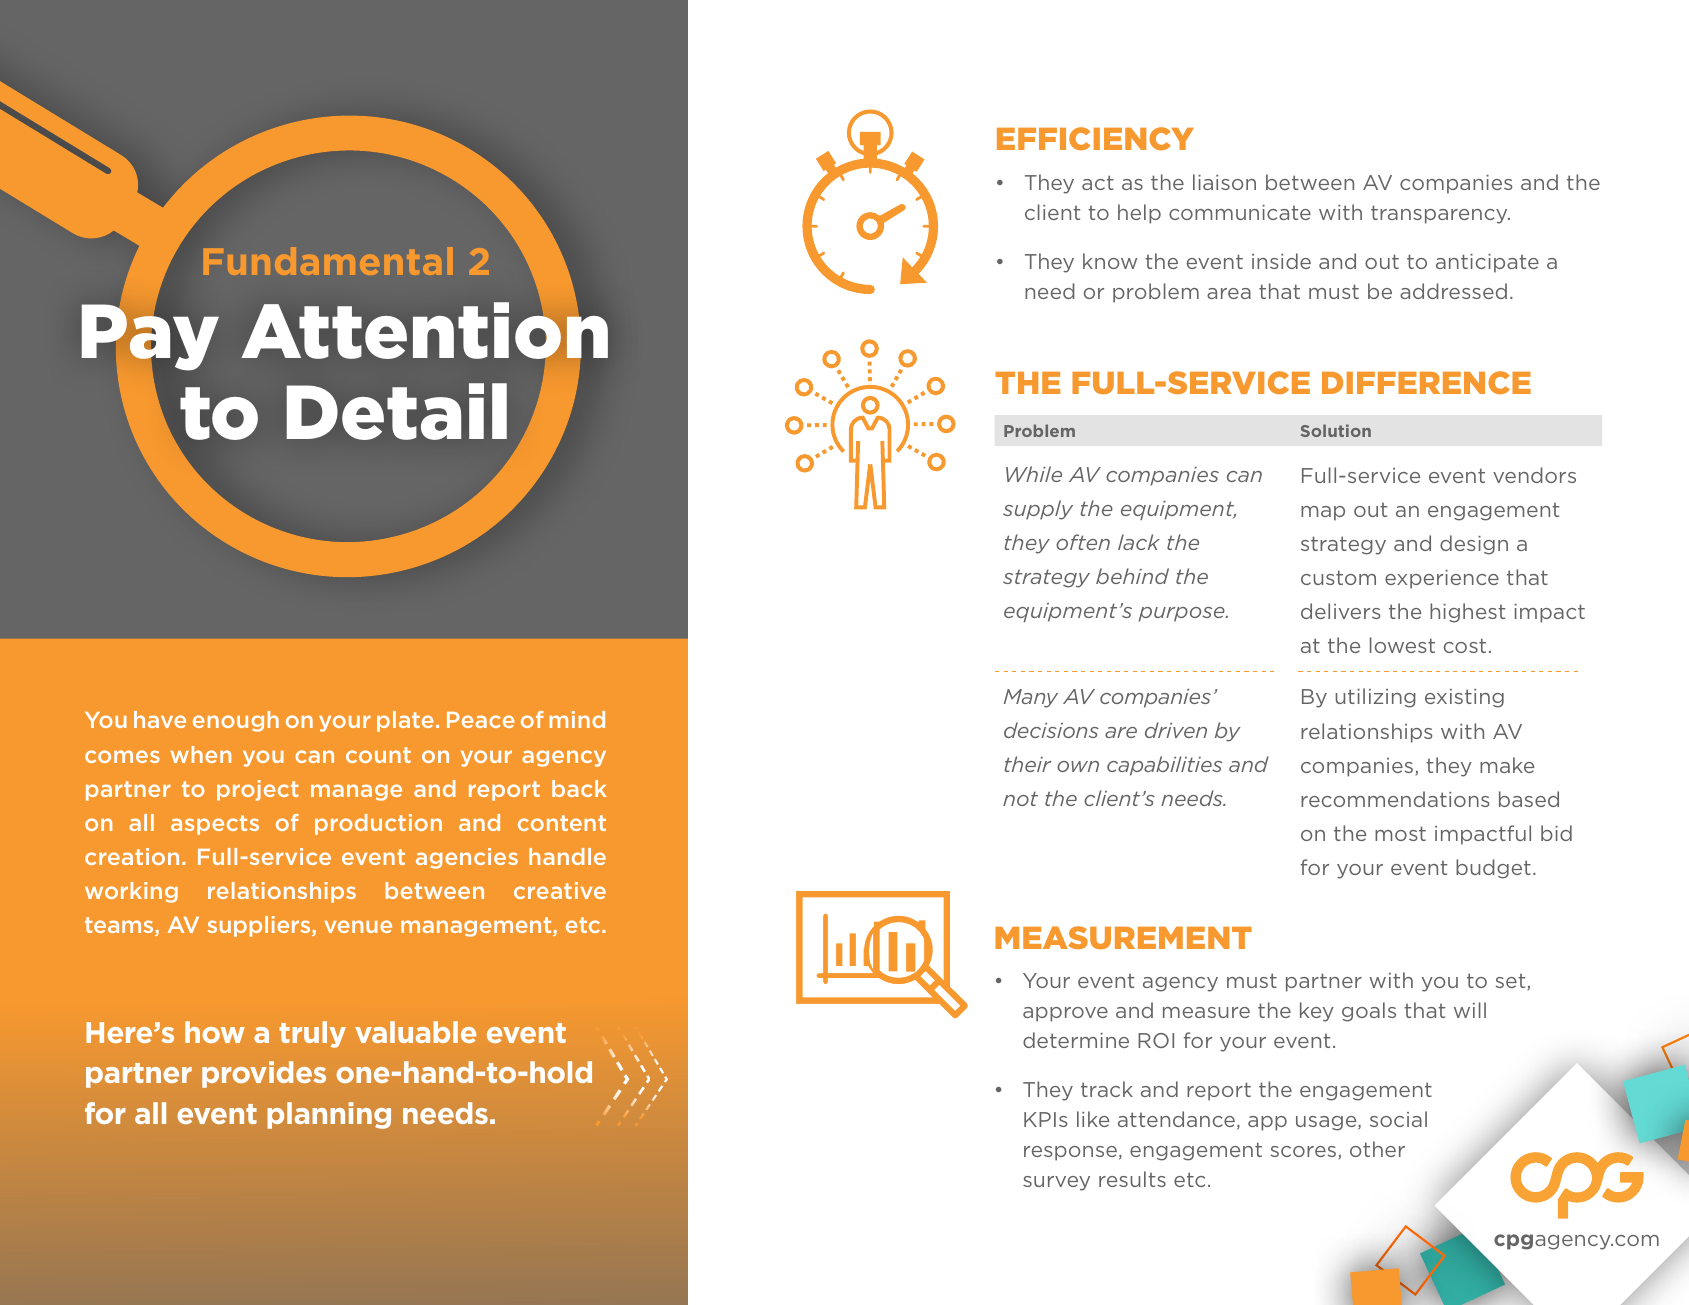 This screenshot has height=1305, width=1689. What do you see at coordinates (1338, 577) in the screenshot?
I see `custom` at bounding box center [1338, 577].
